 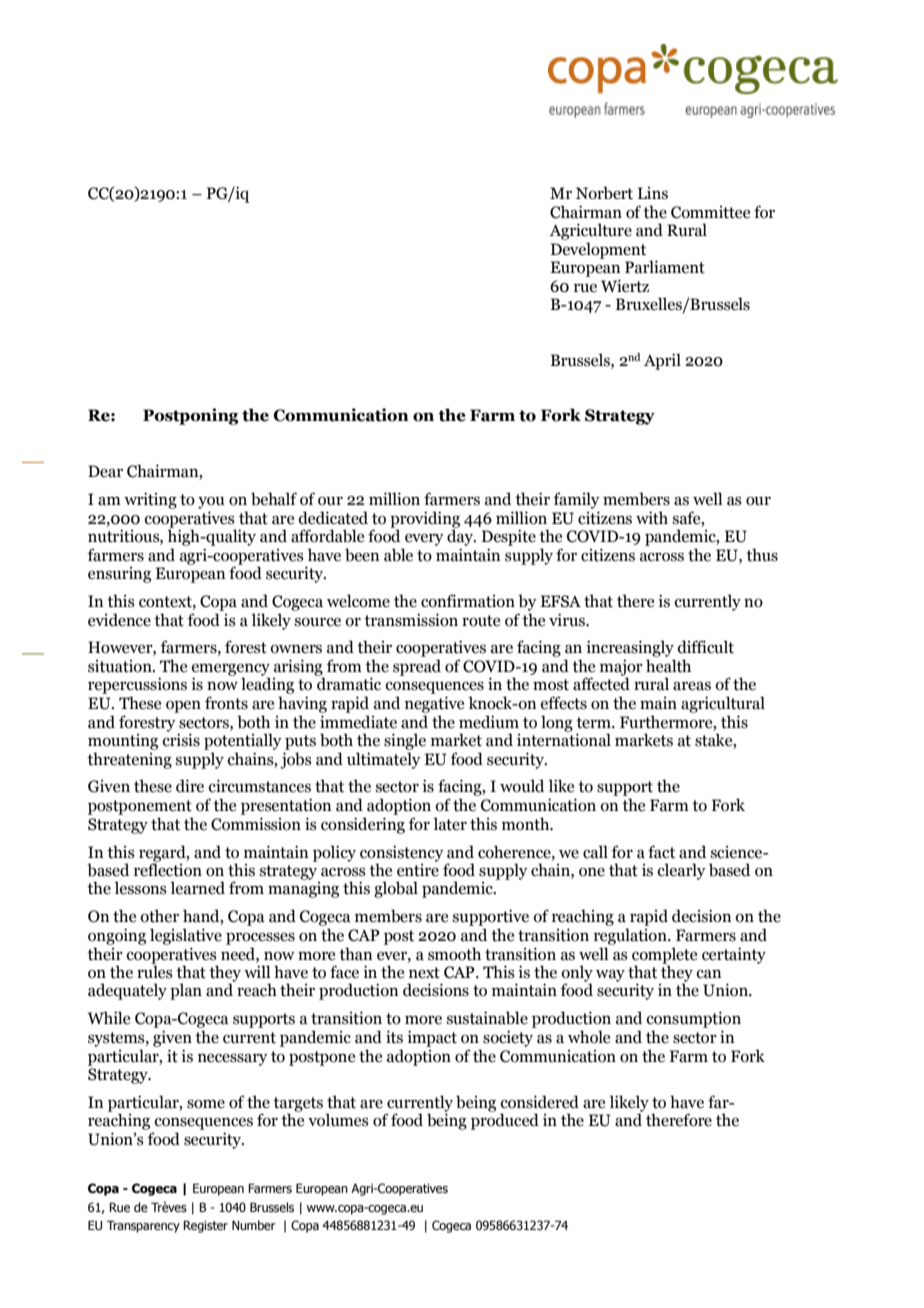 What do you see at coordinates (598, 250) in the screenshot?
I see `Development` at bounding box center [598, 250].
